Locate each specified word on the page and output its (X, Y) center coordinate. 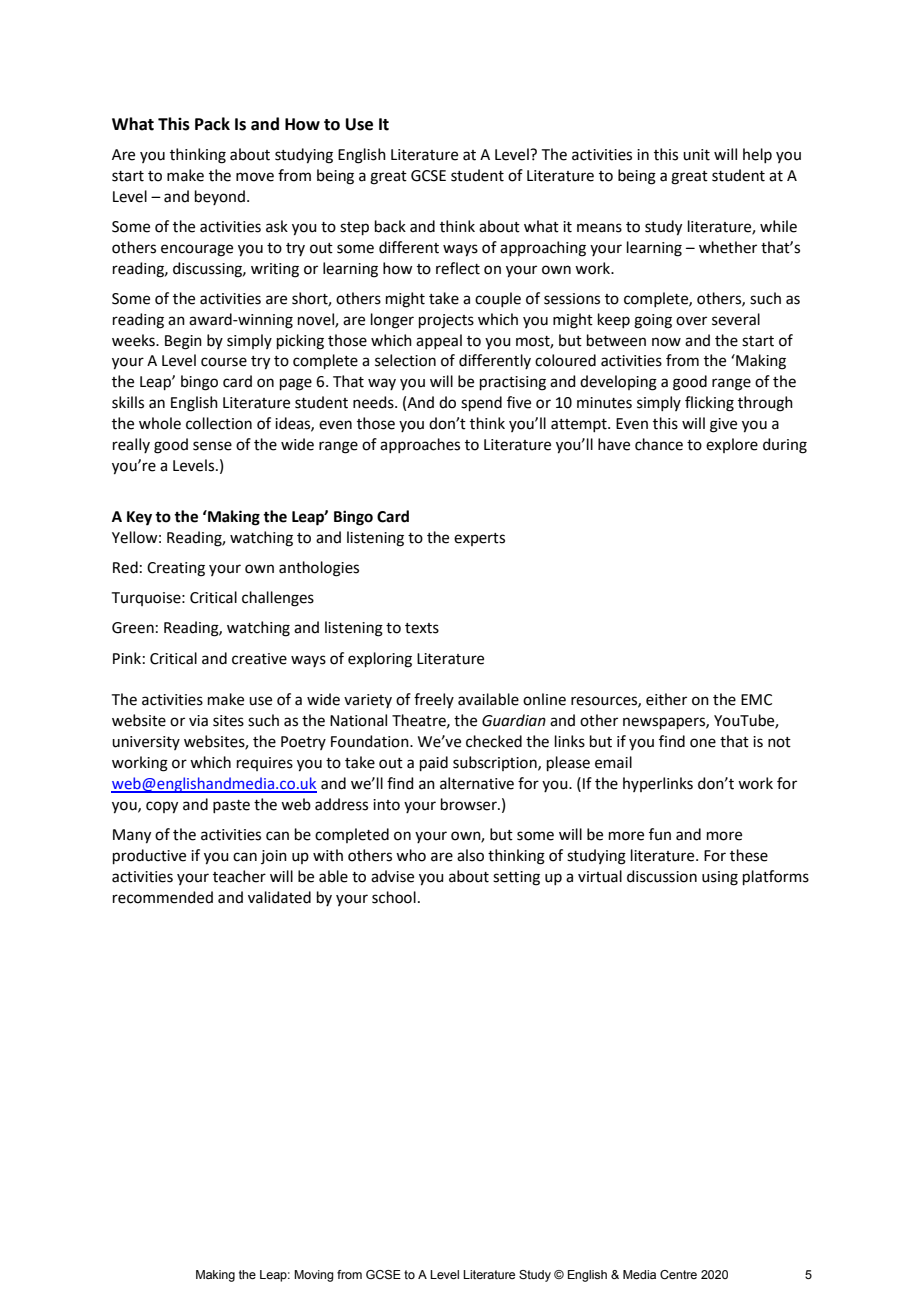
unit (696, 155)
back (390, 226)
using (720, 878)
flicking (709, 404)
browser (470, 804)
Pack (212, 124)
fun (660, 834)
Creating (176, 569)
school (394, 897)
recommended (163, 897)
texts (422, 628)
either (666, 699)
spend (481, 403)
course (224, 362)
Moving (314, 1276)
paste (231, 806)
